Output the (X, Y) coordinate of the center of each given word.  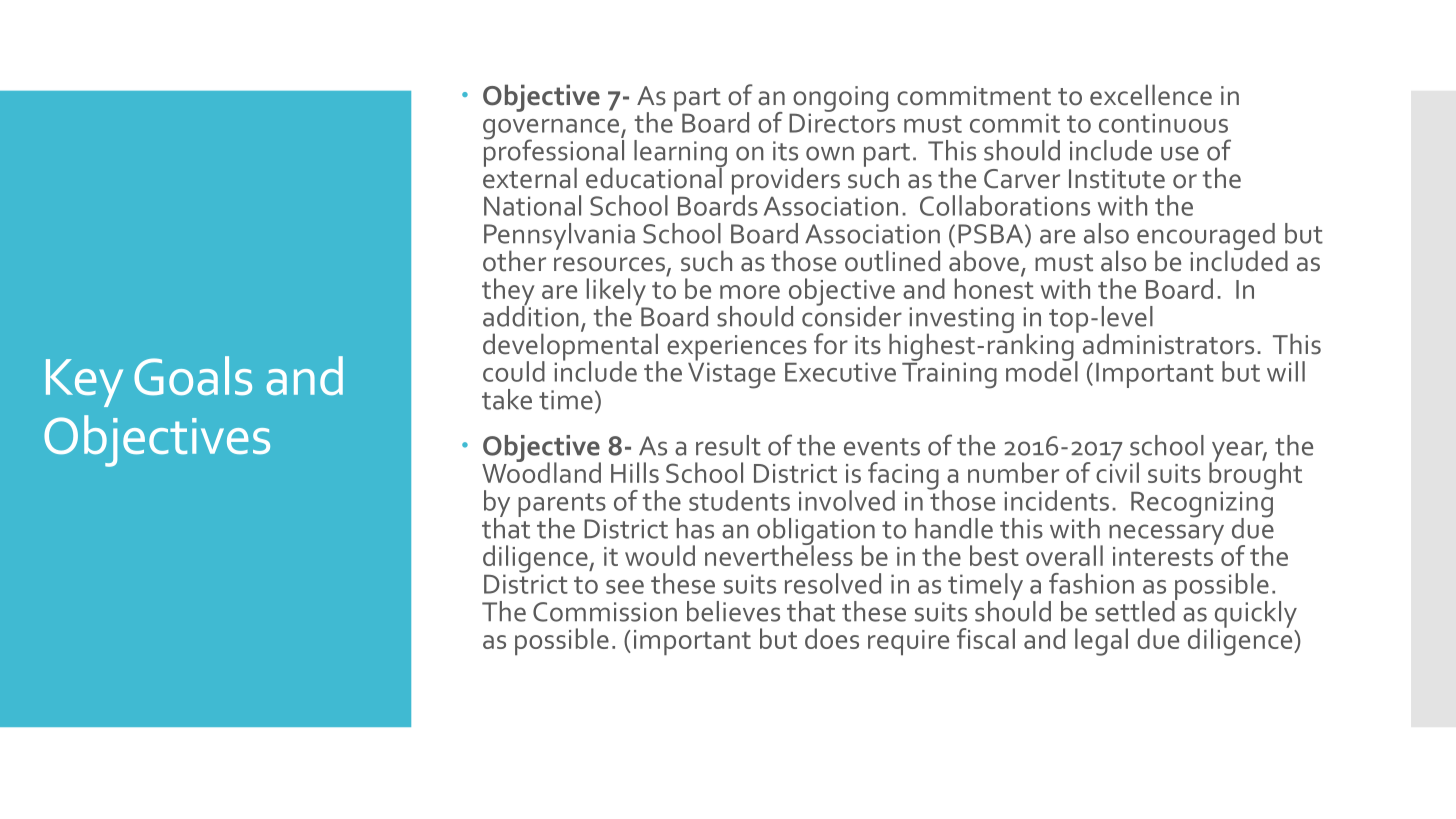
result (728, 445)
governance (552, 130)
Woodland (541, 471)
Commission (605, 612)
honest (994, 287)
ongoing (839, 100)
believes (733, 611)
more (750, 292)
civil (1117, 471)
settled (1136, 610)
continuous (1163, 123)
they (508, 293)
